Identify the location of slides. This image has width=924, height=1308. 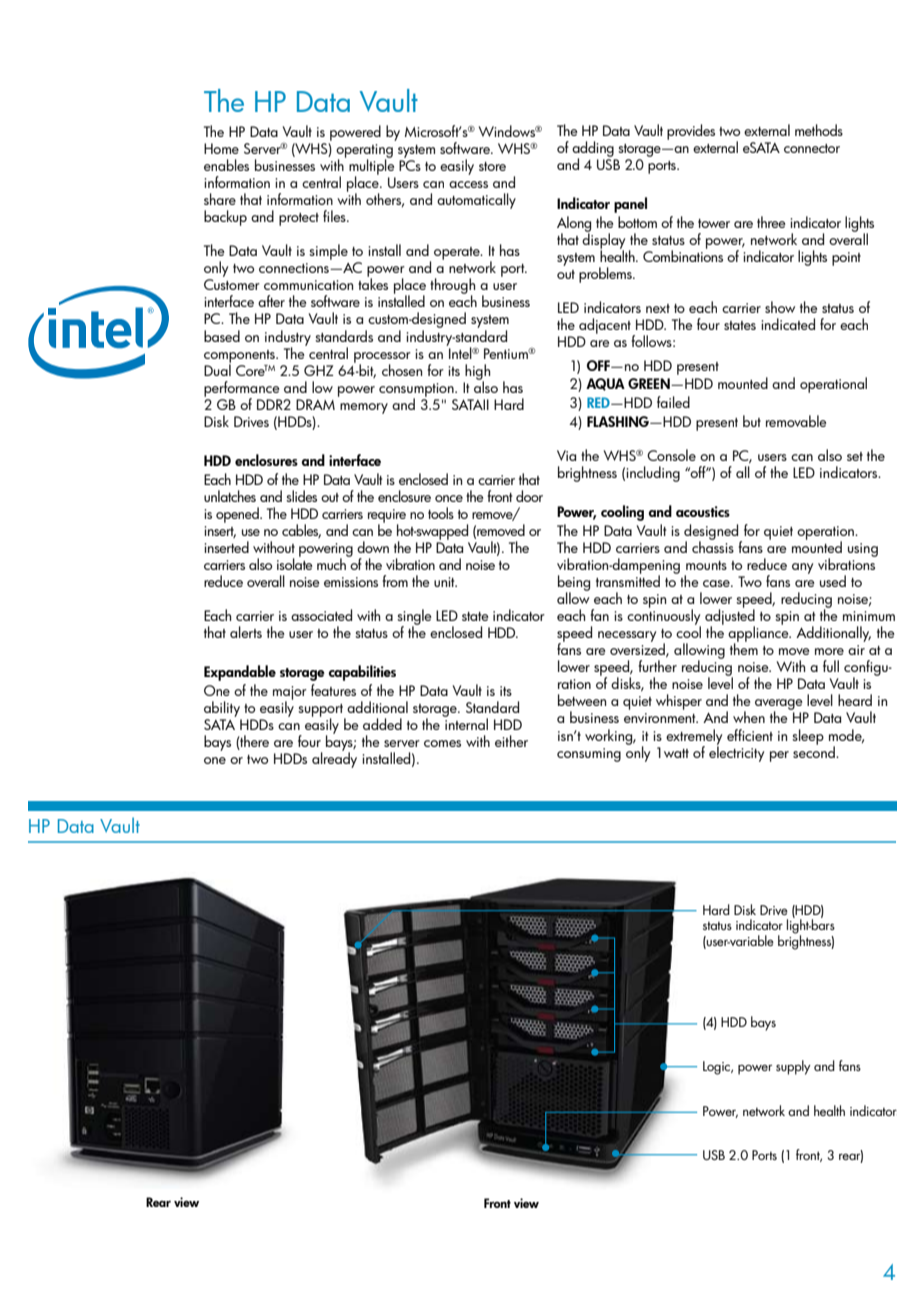
(301, 496).
